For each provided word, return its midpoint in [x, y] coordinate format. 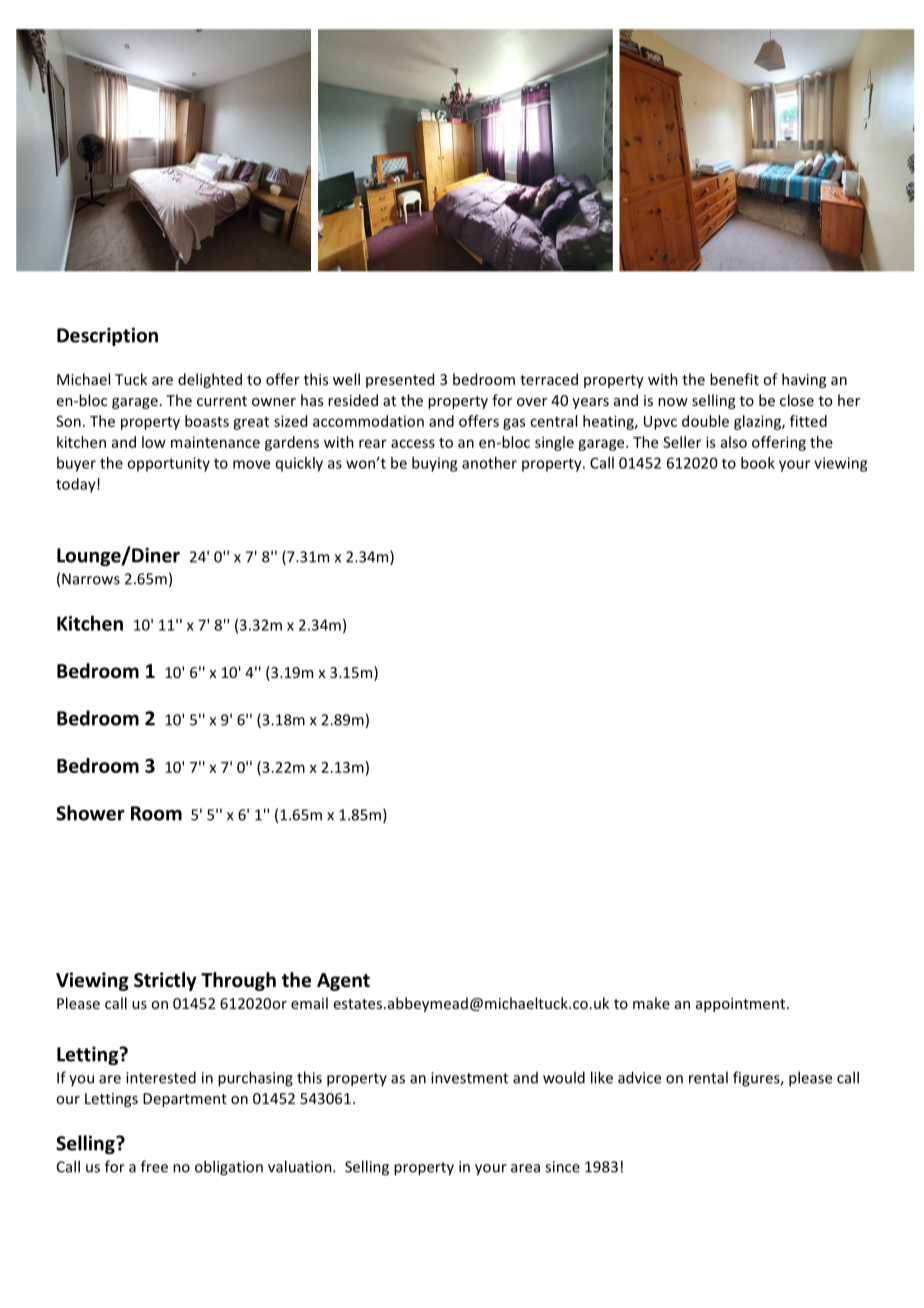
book [758, 463]
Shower [90, 813]
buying [434, 464]
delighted [210, 380]
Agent [343, 982]
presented [400, 380]
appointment [742, 1005]
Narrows [91, 579]
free [154, 1166]
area [525, 1168]
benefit [734, 379]
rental [708, 1077]
